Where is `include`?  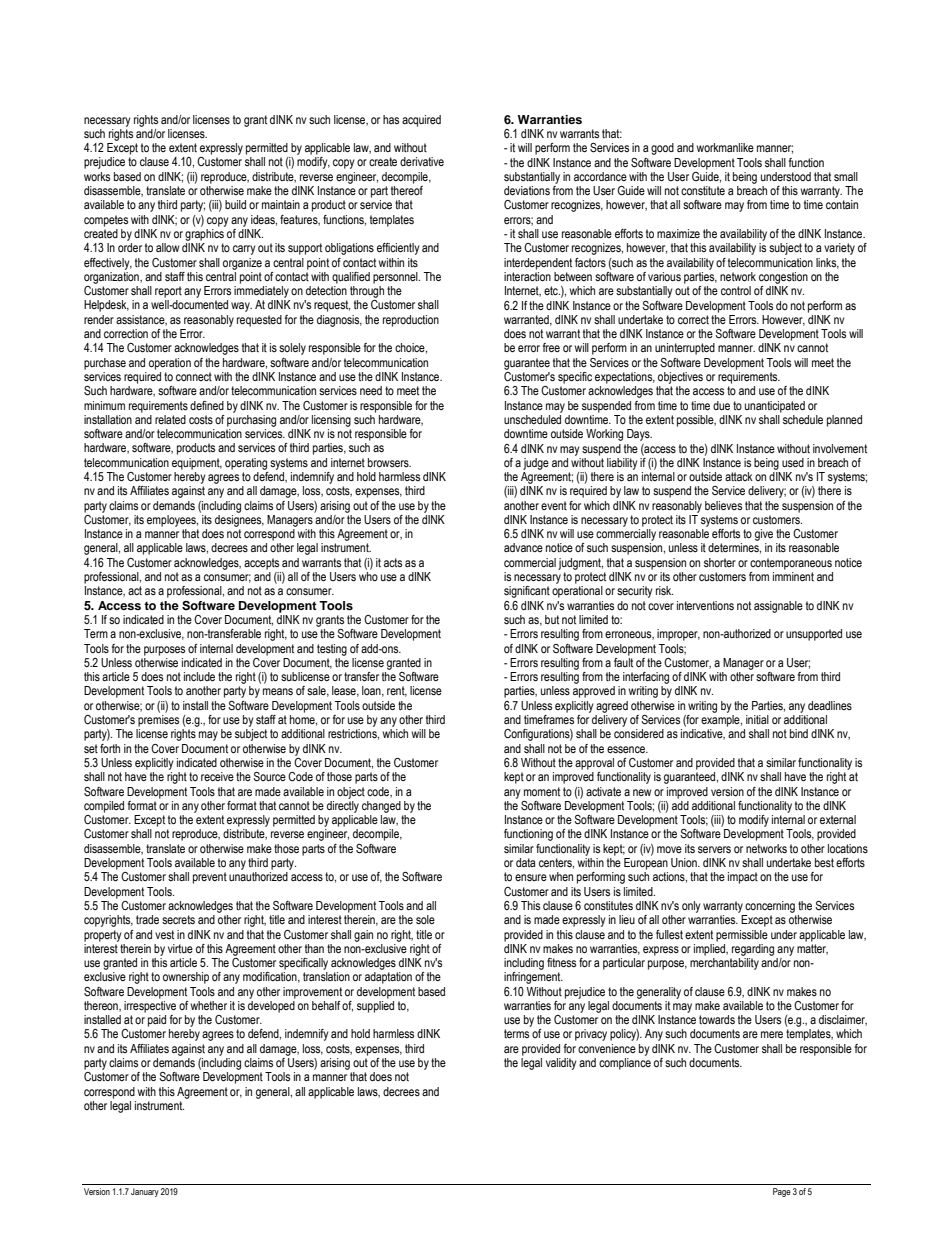
include is located at coordinates (199, 676).
